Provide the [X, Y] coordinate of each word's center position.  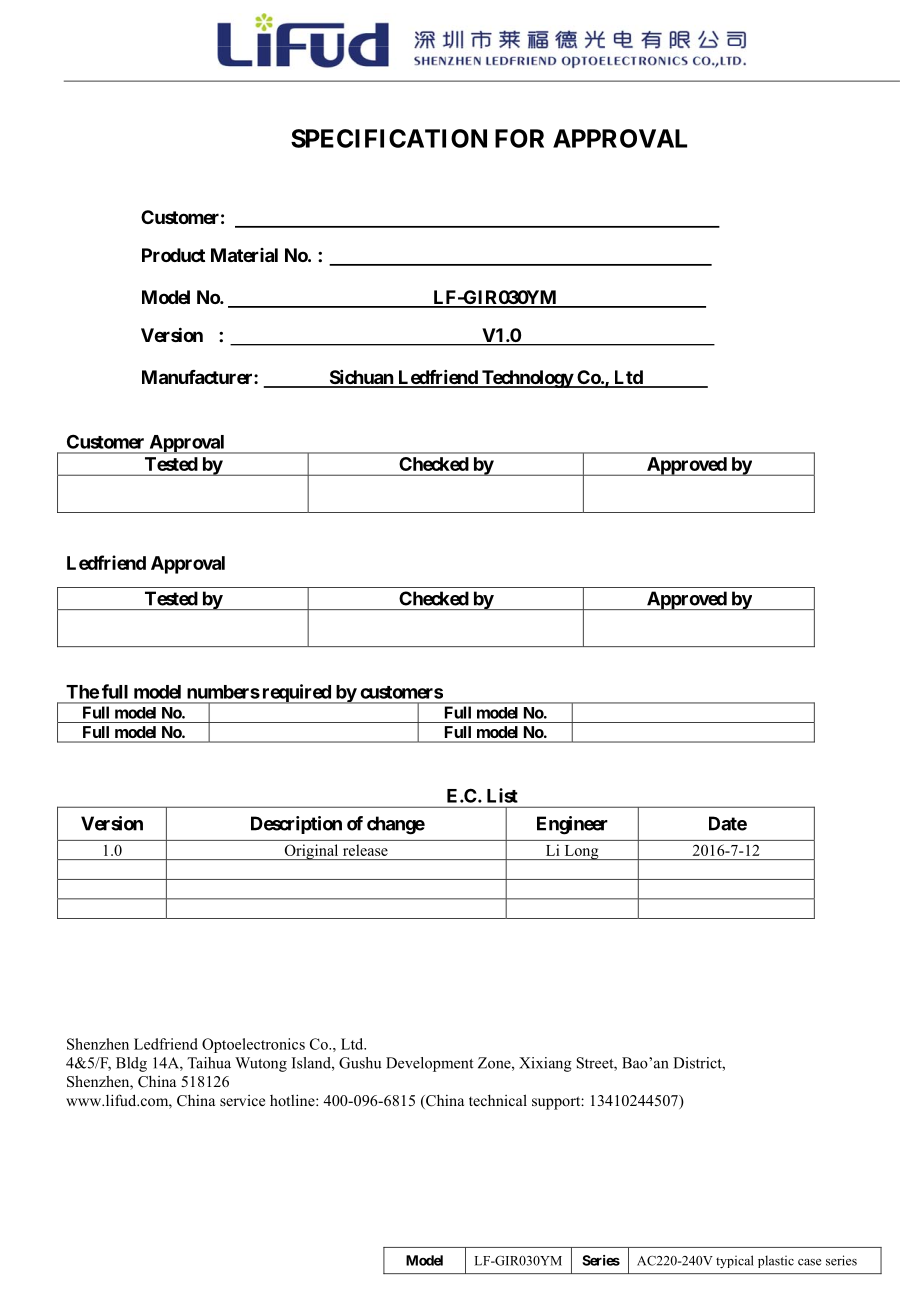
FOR [519, 138]
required [296, 694]
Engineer [572, 825]
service [242, 1100]
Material [244, 255]
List [502, 795]
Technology [527, 379]
